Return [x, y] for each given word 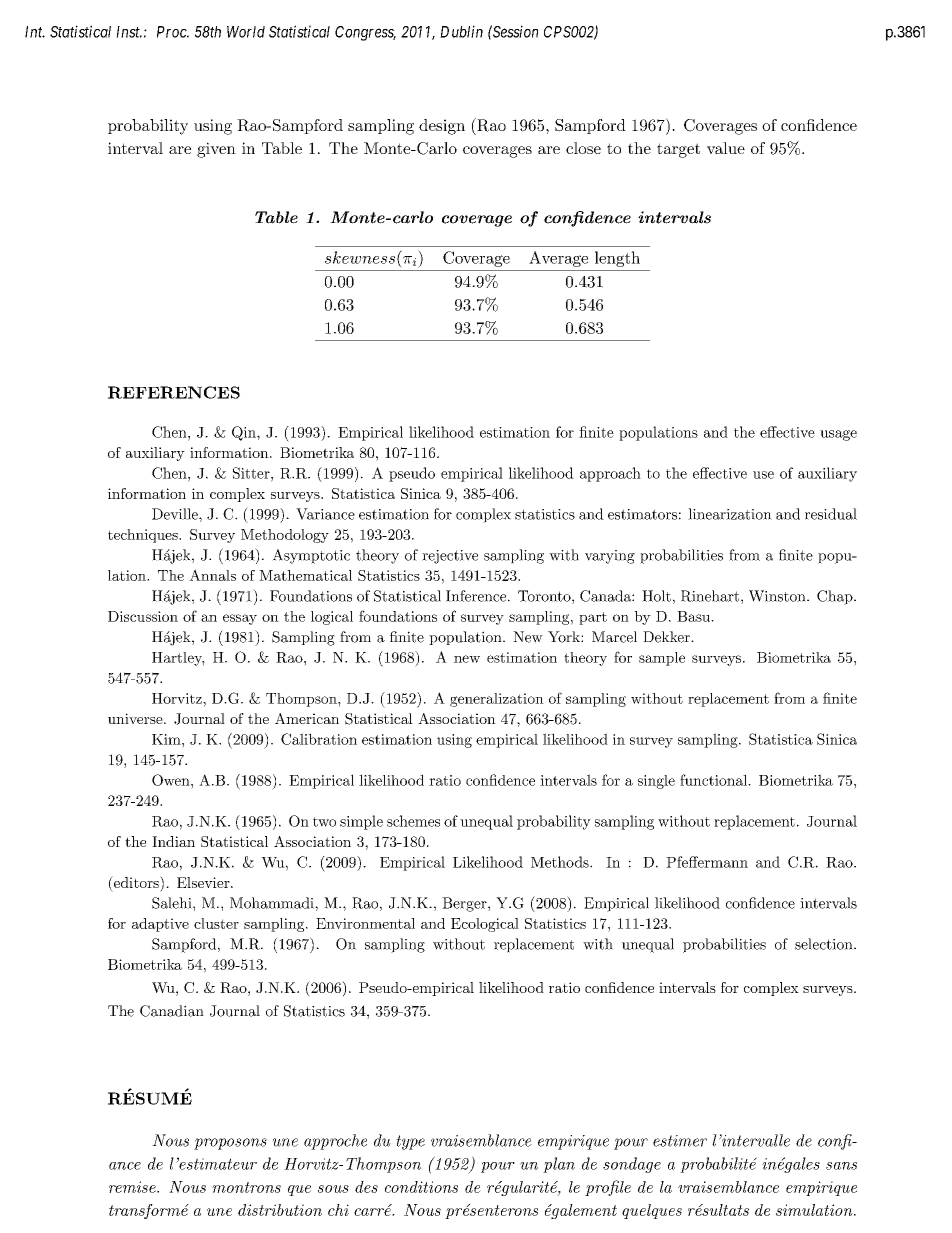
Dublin [461, 31]
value [726, 148]
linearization [730, 514]
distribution [280, 1210]
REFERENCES [174, 392]
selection [824, 944]
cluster [216, 923]
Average [558, 259]
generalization [497, 700]
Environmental [365, 923]
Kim [167, 739]
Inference [476, 596]
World [246, 32]
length [617, 259]
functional [714, 780]
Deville [176, 514]
